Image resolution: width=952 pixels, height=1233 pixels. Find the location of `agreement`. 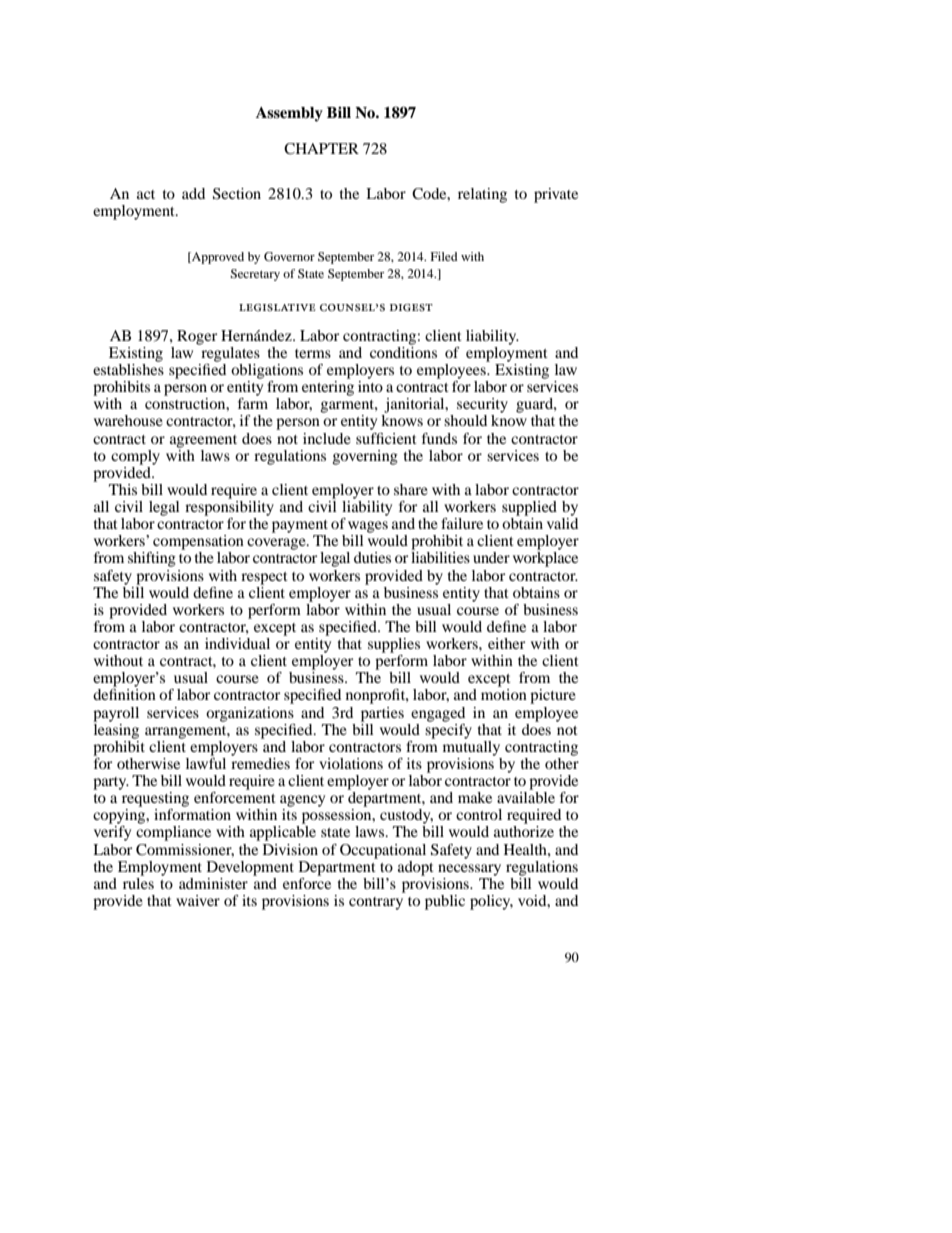

agreement is located at coordinates (203, 441).
